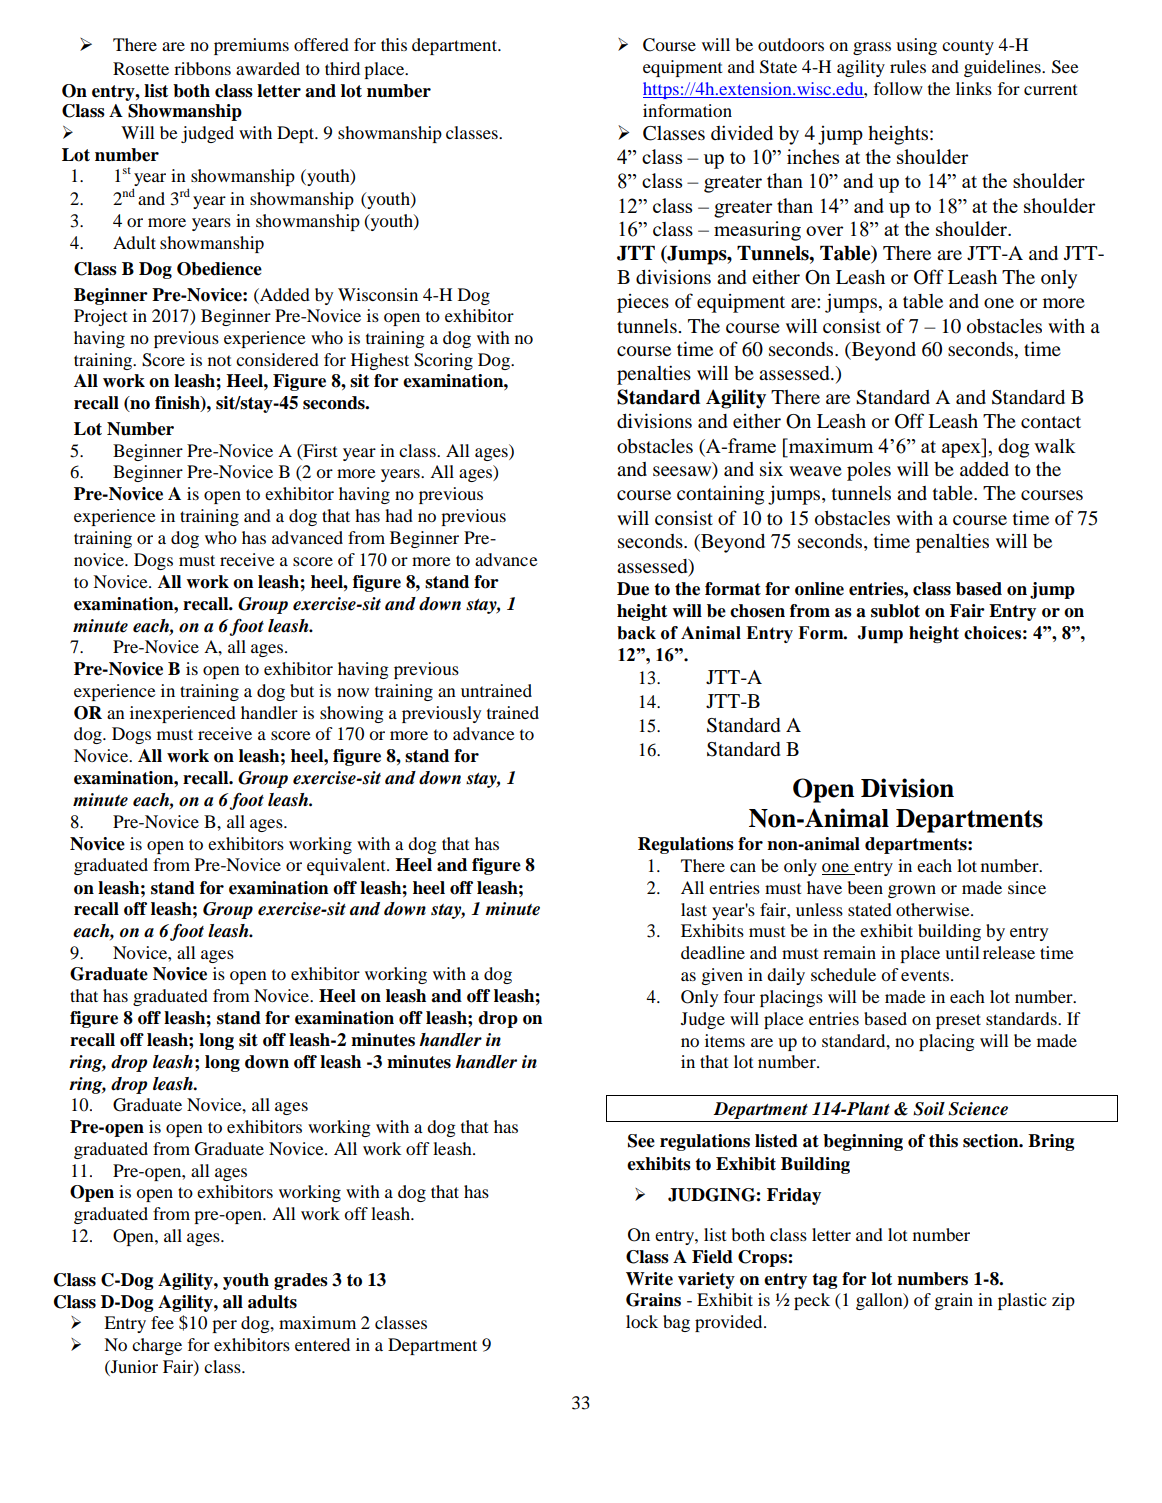 The height and width of the screenshot is (1503, 1162). Describe the element at coordinates (162, 1322) in the screenshot. I see `fee` at that location.
